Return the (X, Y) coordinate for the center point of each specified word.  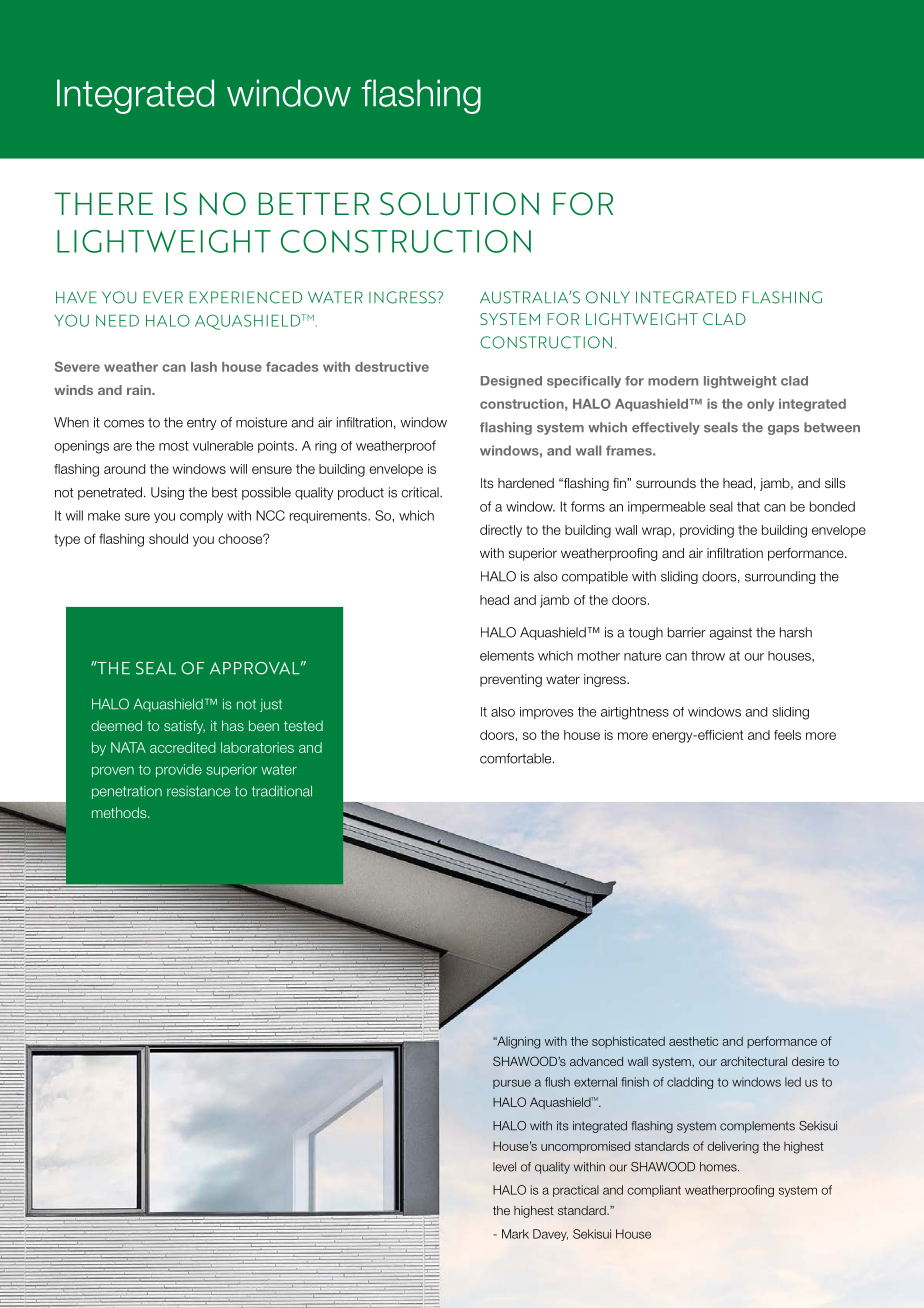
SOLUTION (459, 204)
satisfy (184, 727)
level (504, 1167)
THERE (104, 203)
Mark (515, 1234)
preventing (511, 680)
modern (673, 381)
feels (787, 735)
